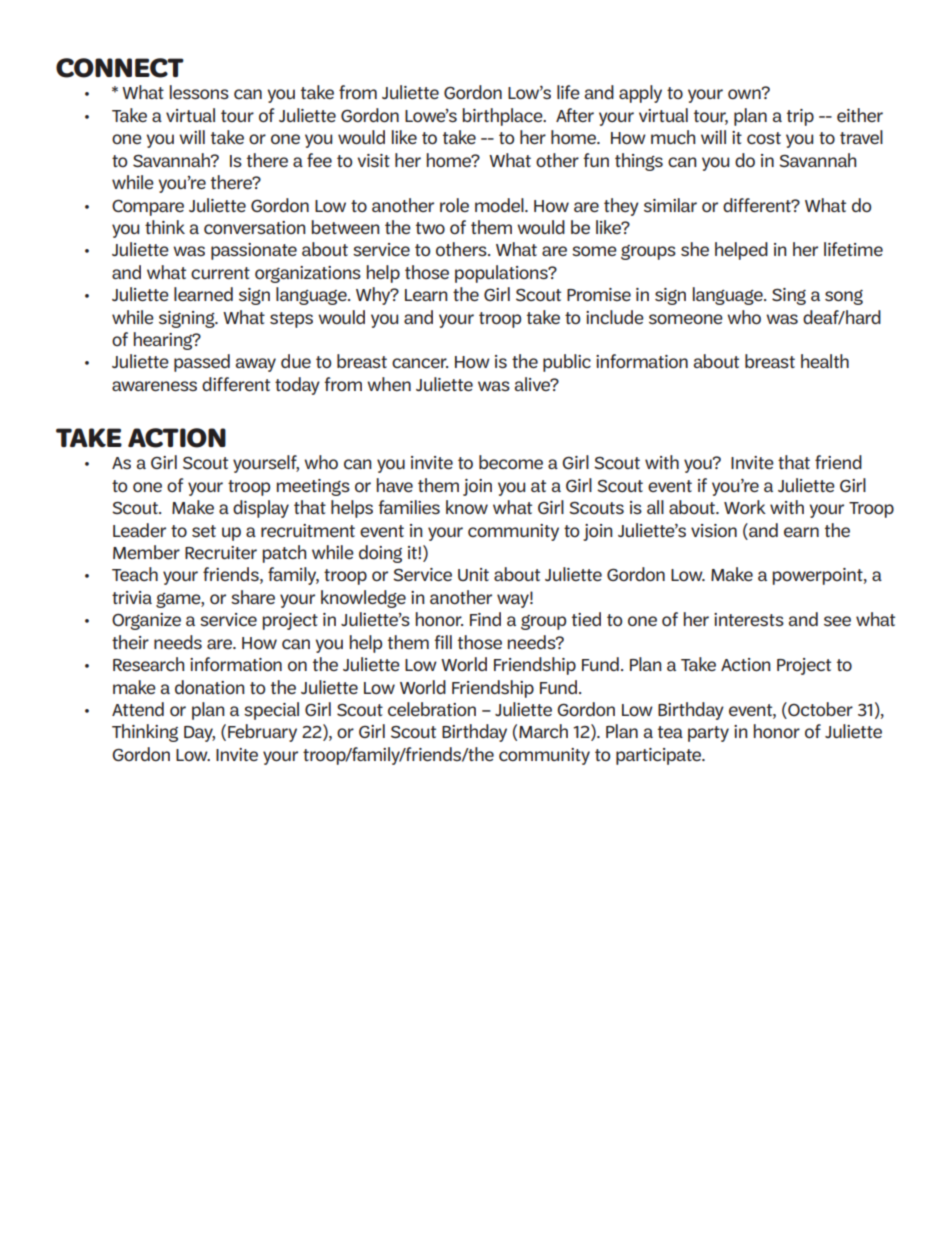 The width and height of the image is (952, 1233). Describe the element at coordinates (708, 734) in the image. I see `party` at that location.
